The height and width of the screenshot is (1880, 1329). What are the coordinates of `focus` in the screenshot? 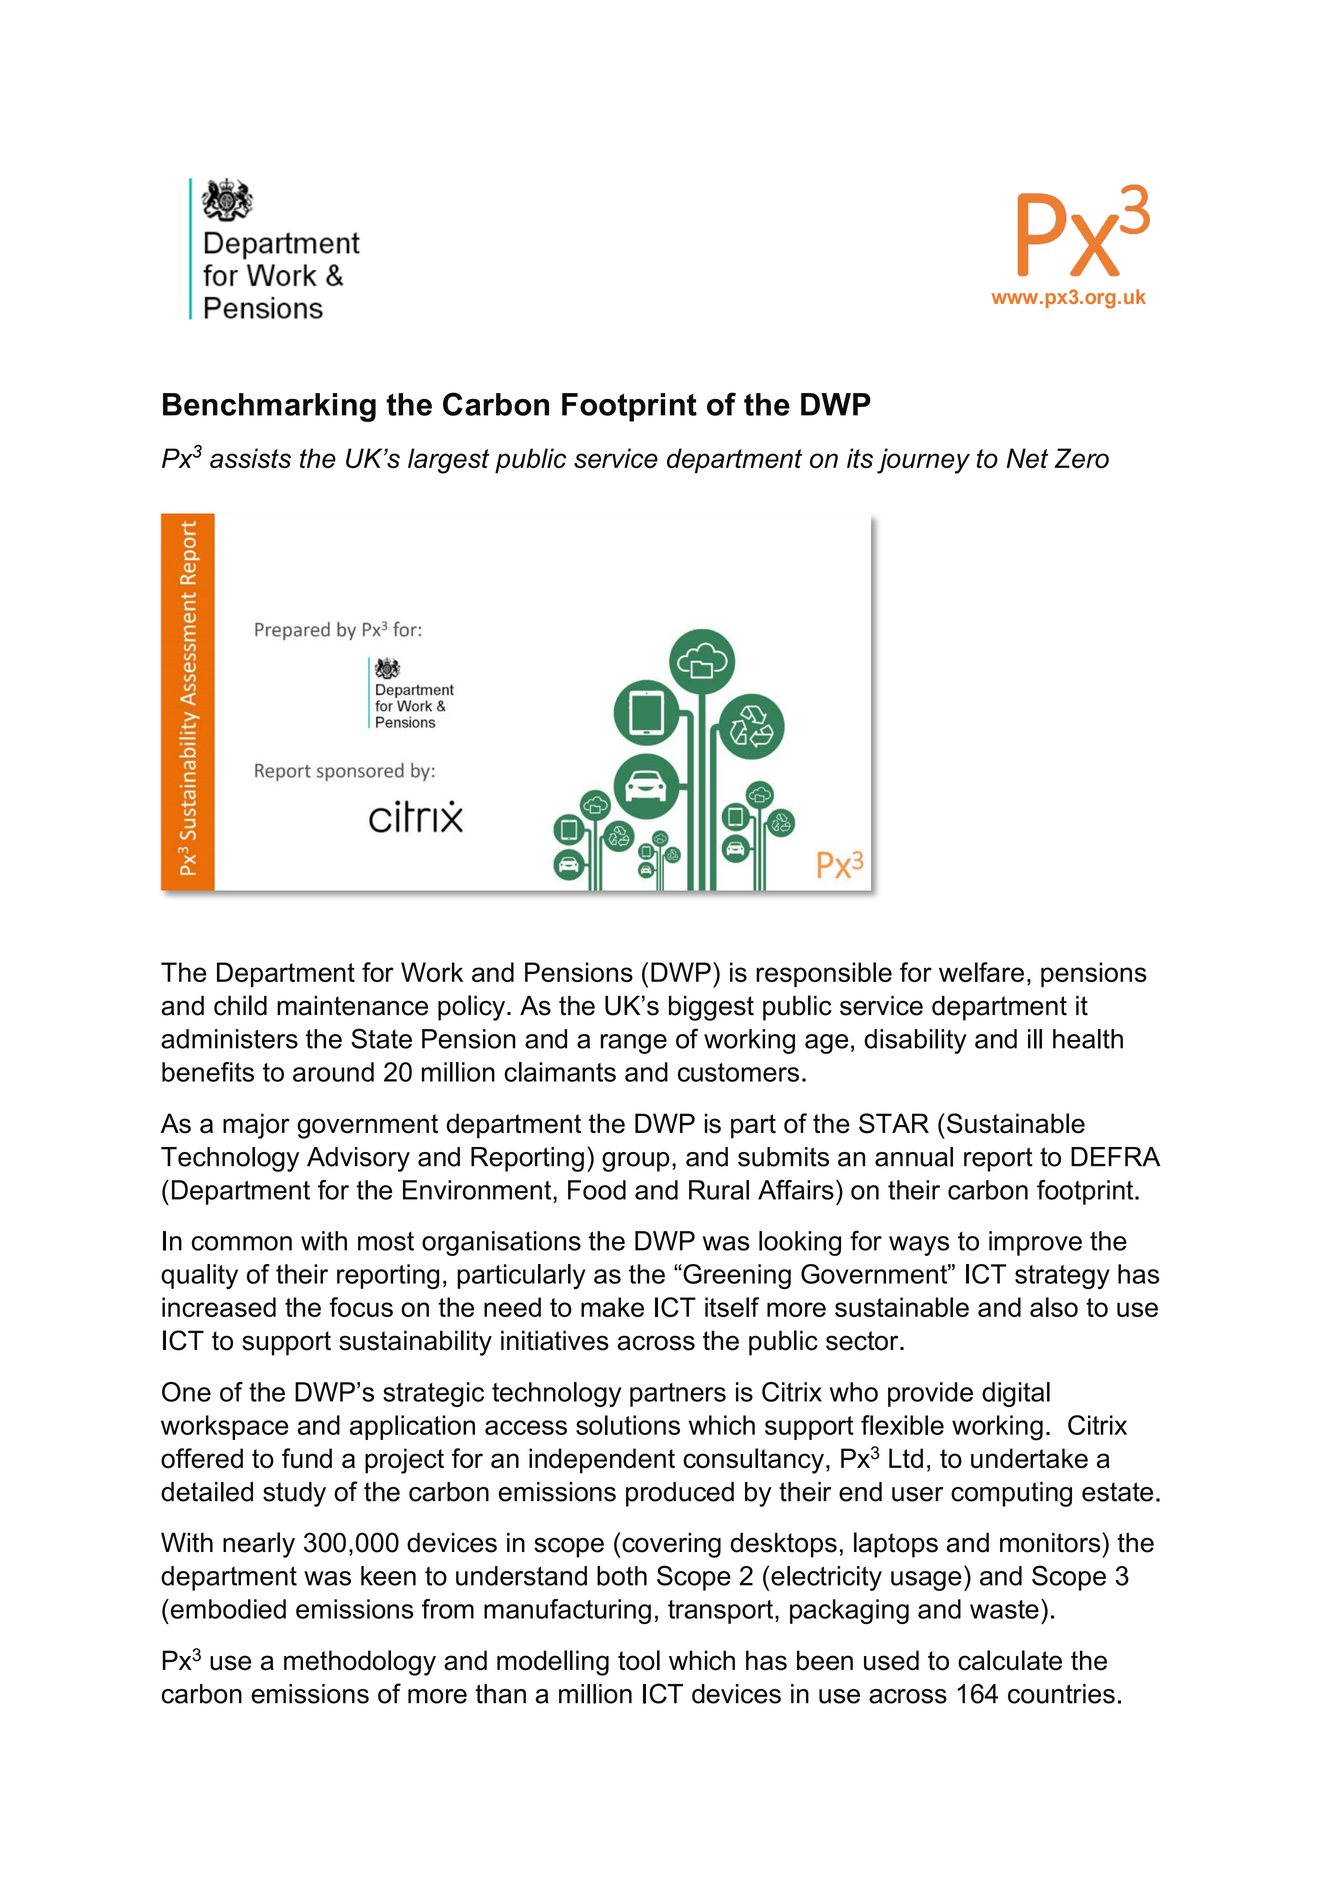 It's located at (361, 1307).
